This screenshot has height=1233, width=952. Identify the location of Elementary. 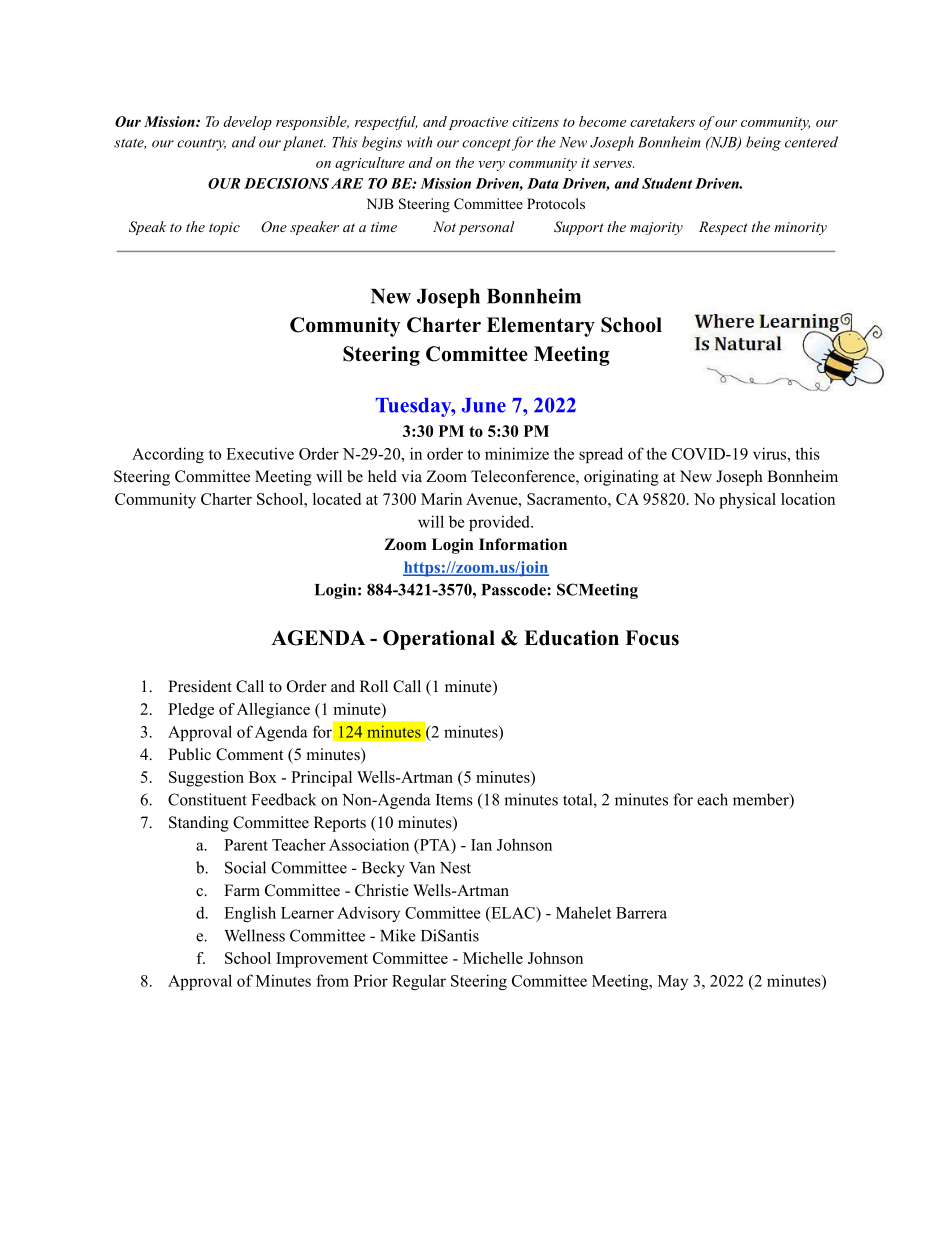
(541, 327).
